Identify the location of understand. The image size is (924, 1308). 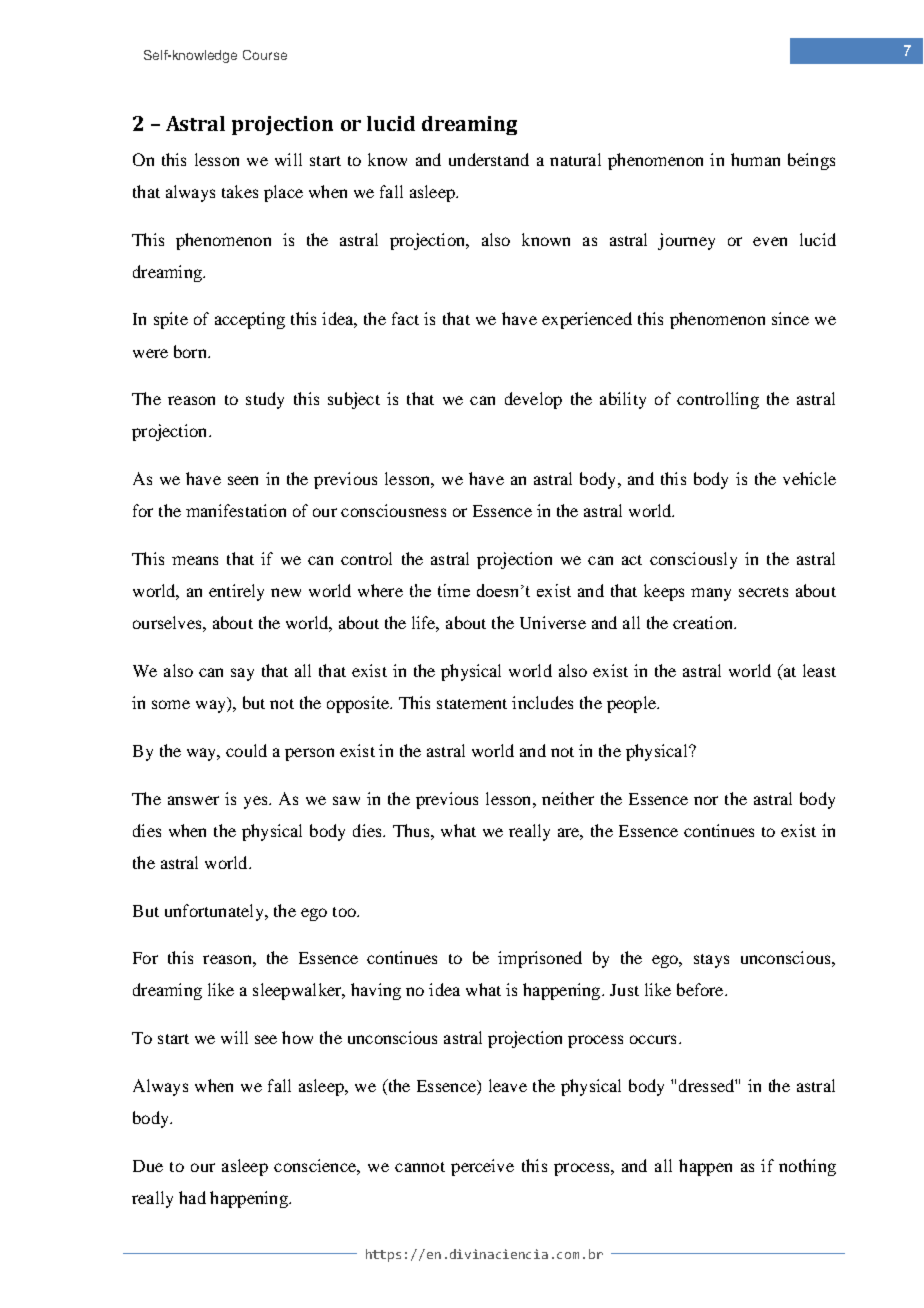
(489, 159).
